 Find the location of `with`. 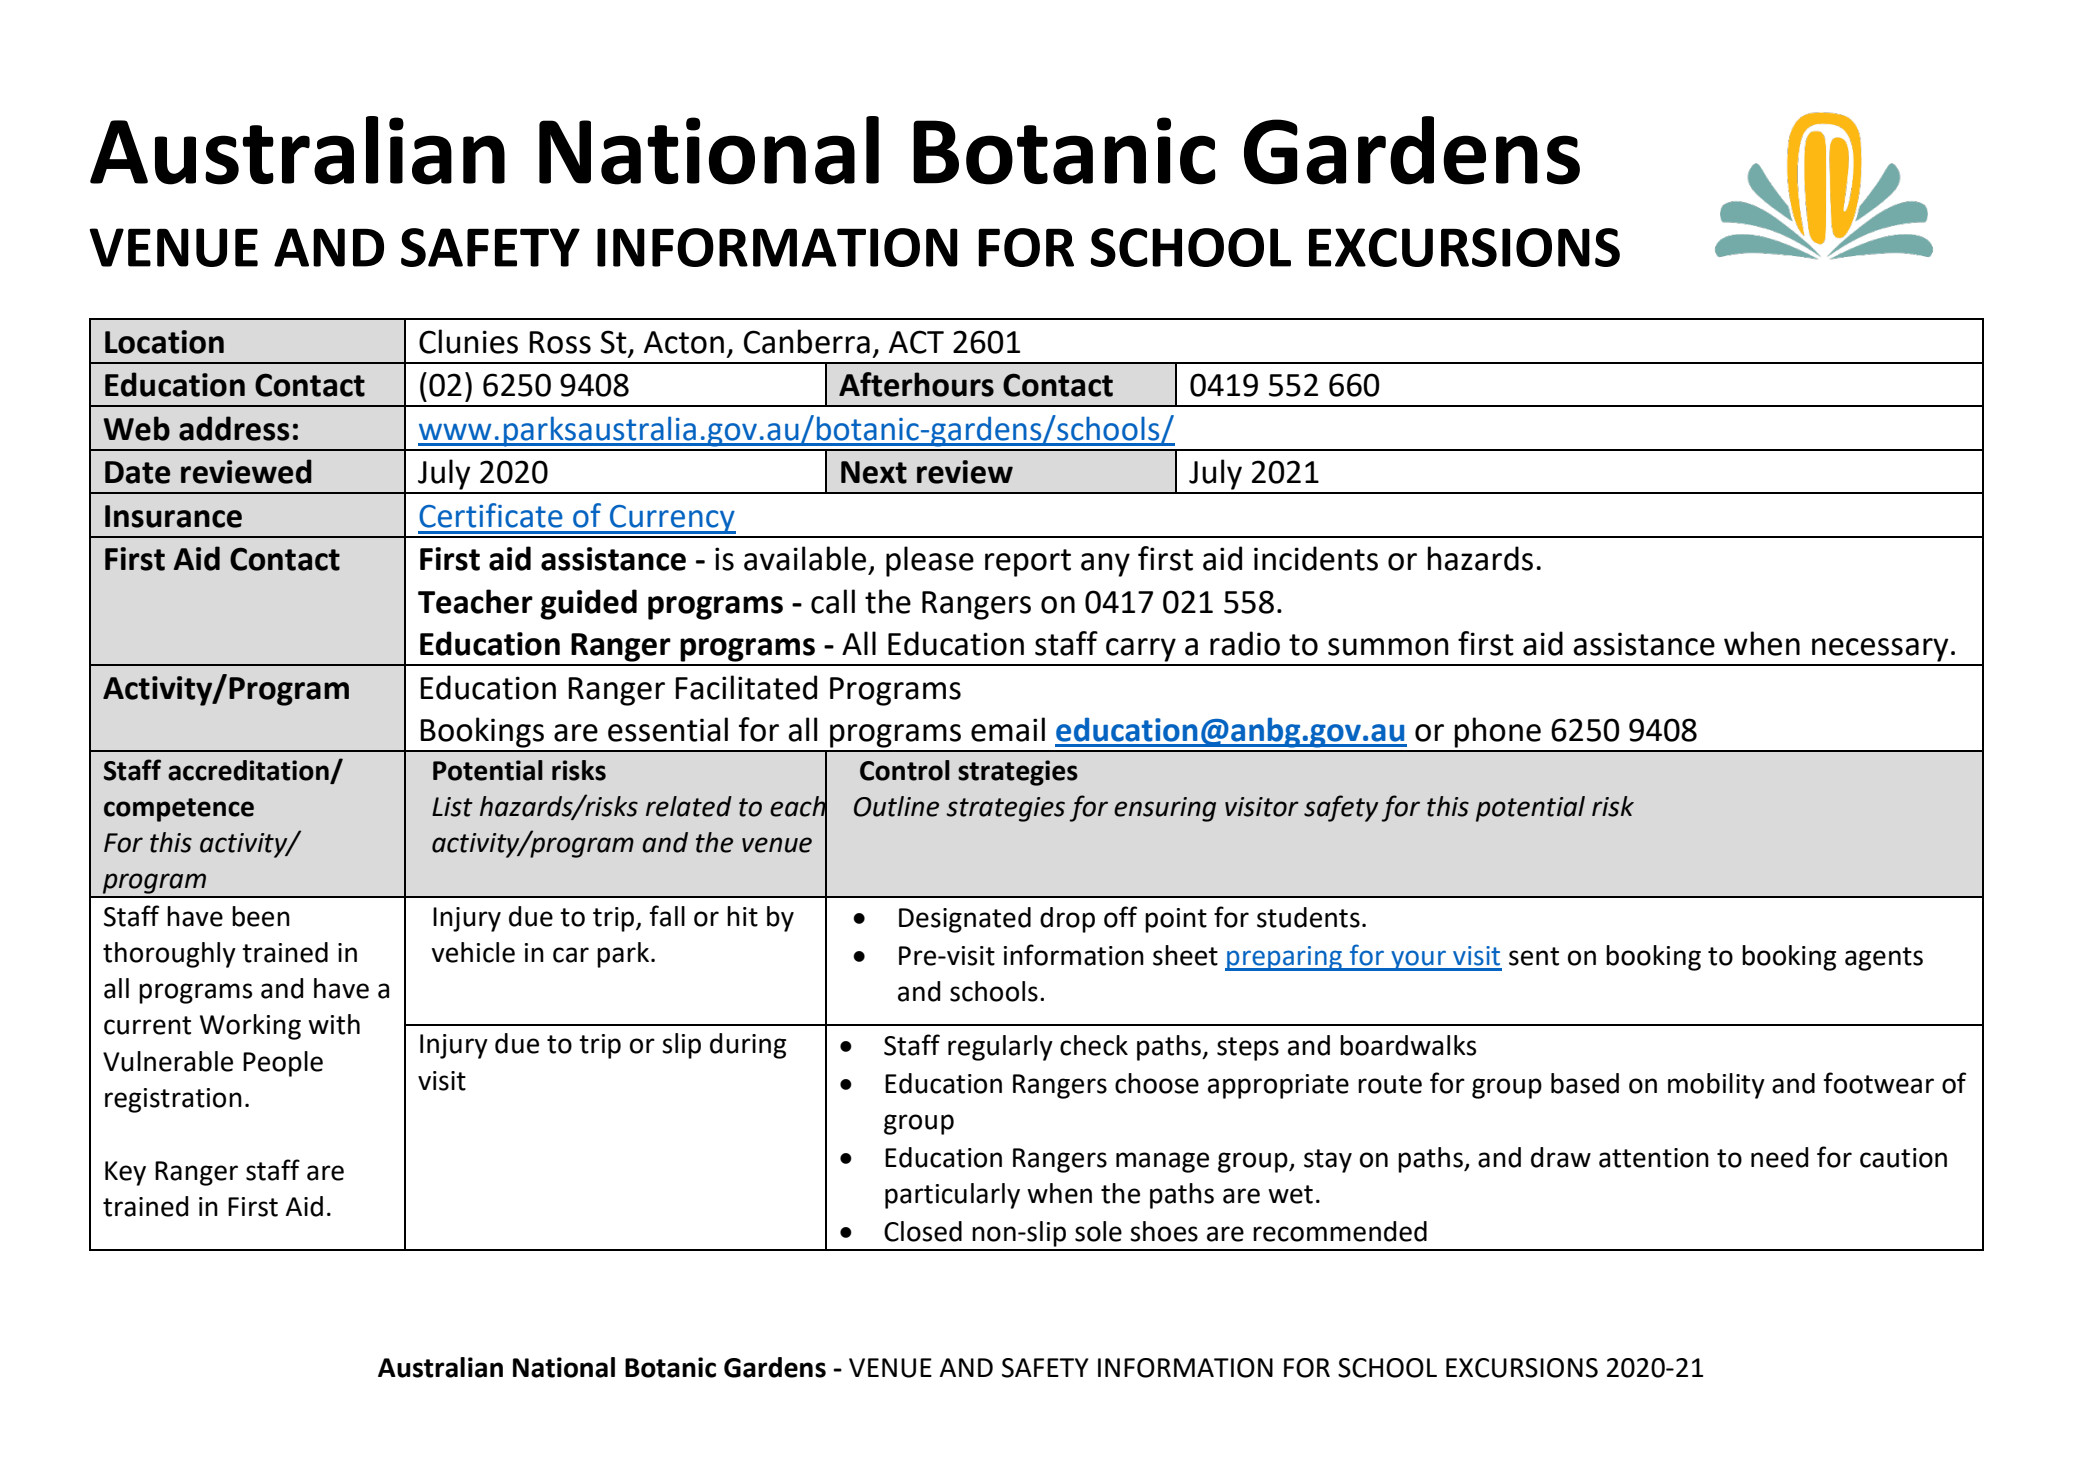

with is located at coordinates (334, 1024).
